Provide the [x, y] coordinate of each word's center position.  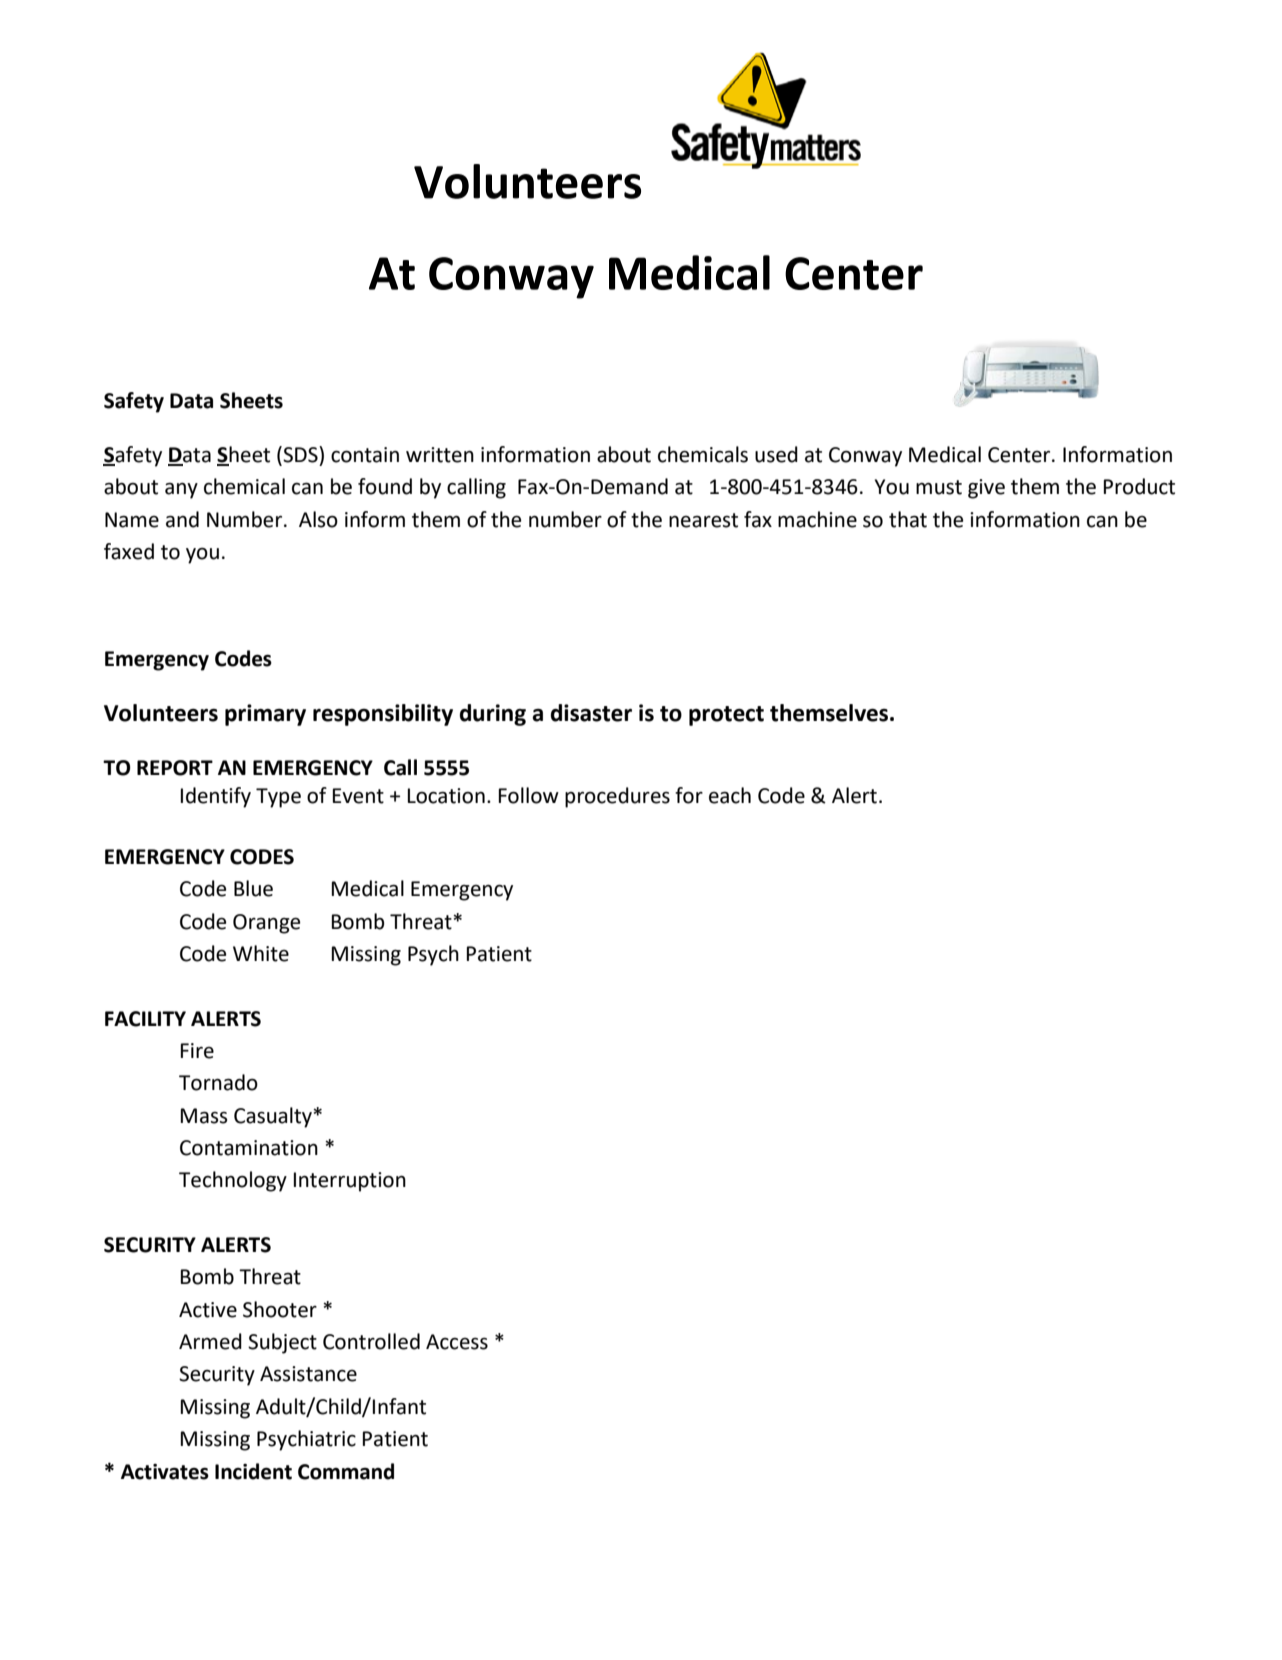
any [181, 491]
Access [457, 1342]
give [986, 489]
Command [346, 1471]
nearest [703, 520]
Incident [253, 1471]
